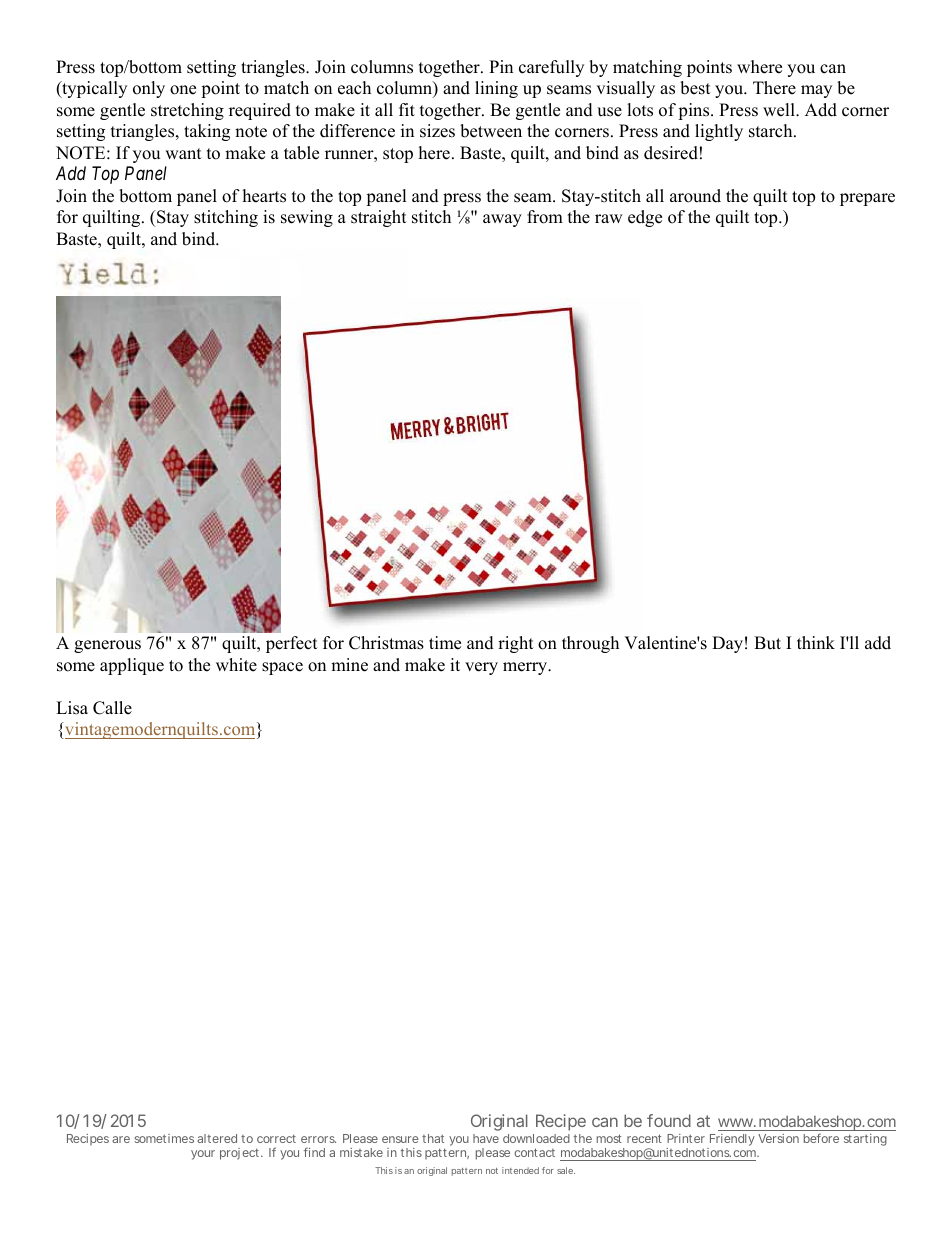 This image has height=1233, width=952. What do you see at coordinates (107, 646) in the image?
I see `generous` at bounding box center [107, 646].
